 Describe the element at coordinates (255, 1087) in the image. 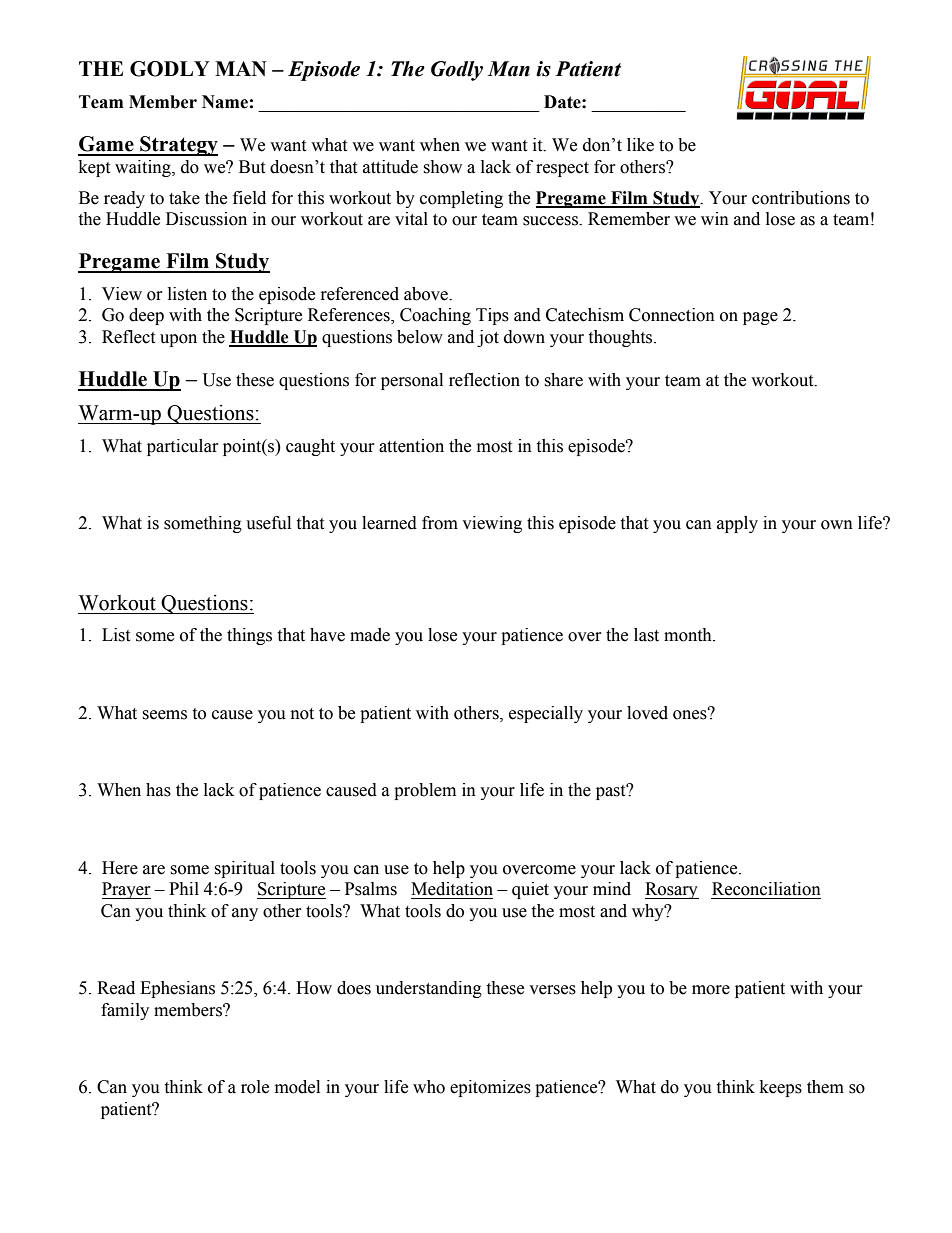

I see `role` at that location.
